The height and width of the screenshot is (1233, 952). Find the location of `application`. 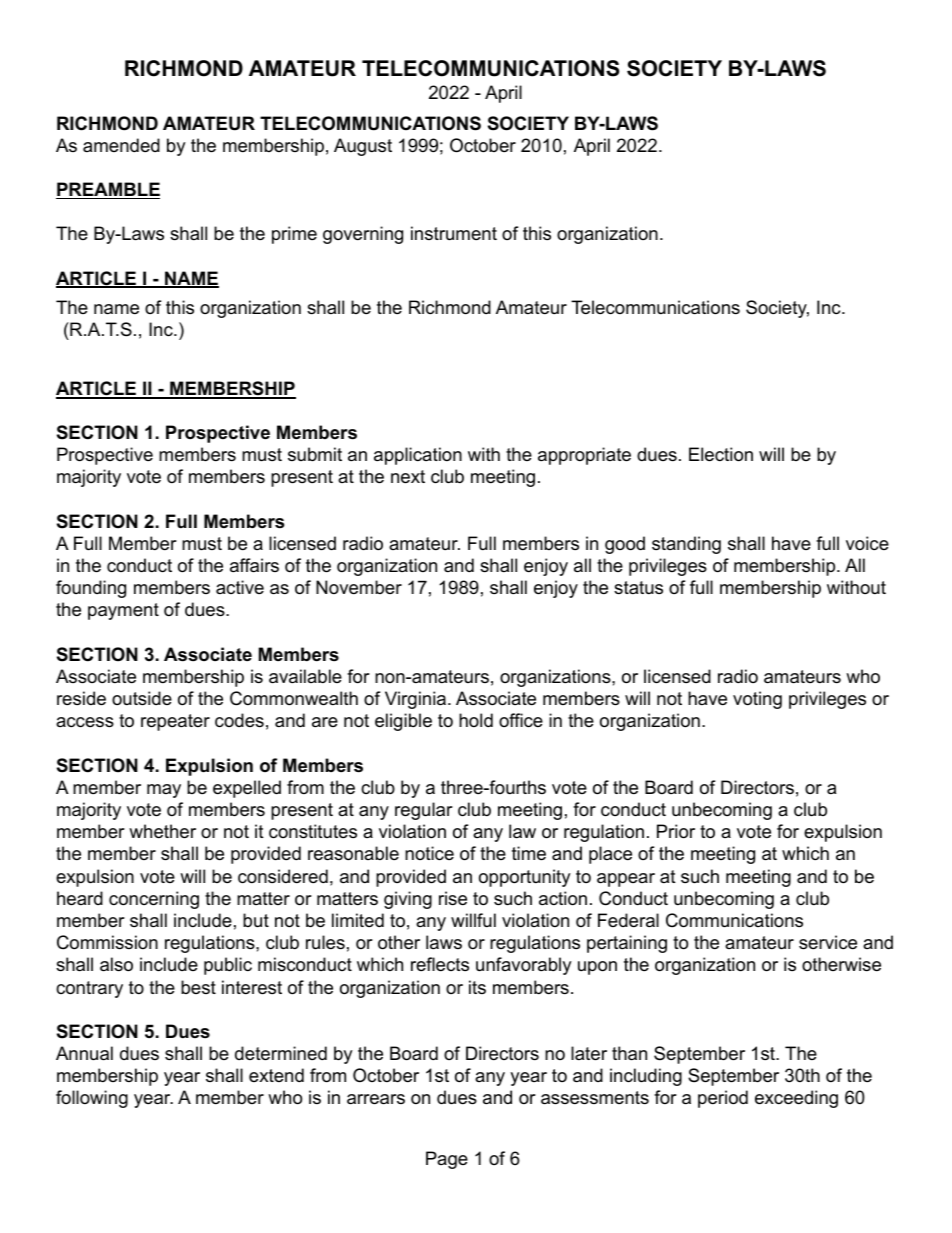

application is located at coordinates (418, 456).
